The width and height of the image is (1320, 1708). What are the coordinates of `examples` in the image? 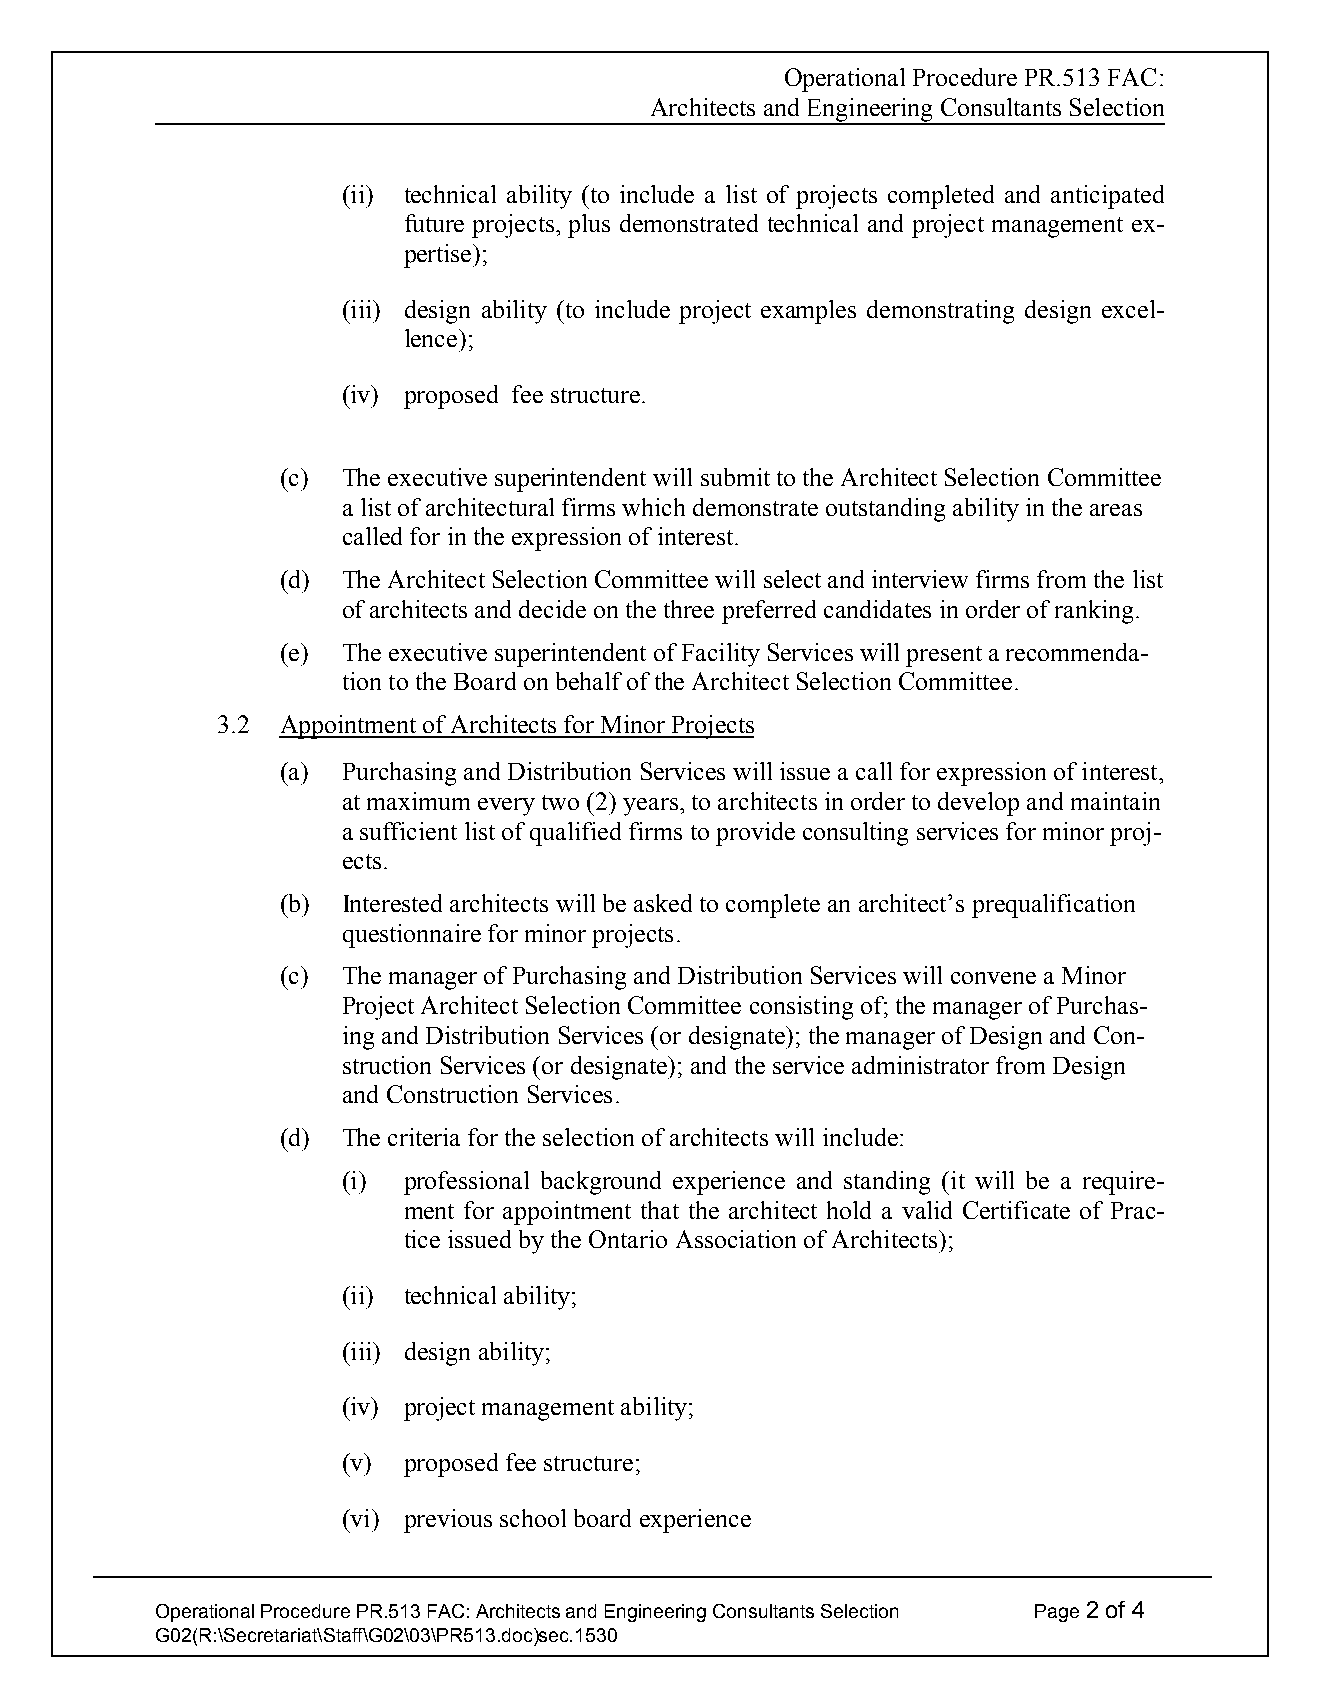 It's located at (808, 312).
